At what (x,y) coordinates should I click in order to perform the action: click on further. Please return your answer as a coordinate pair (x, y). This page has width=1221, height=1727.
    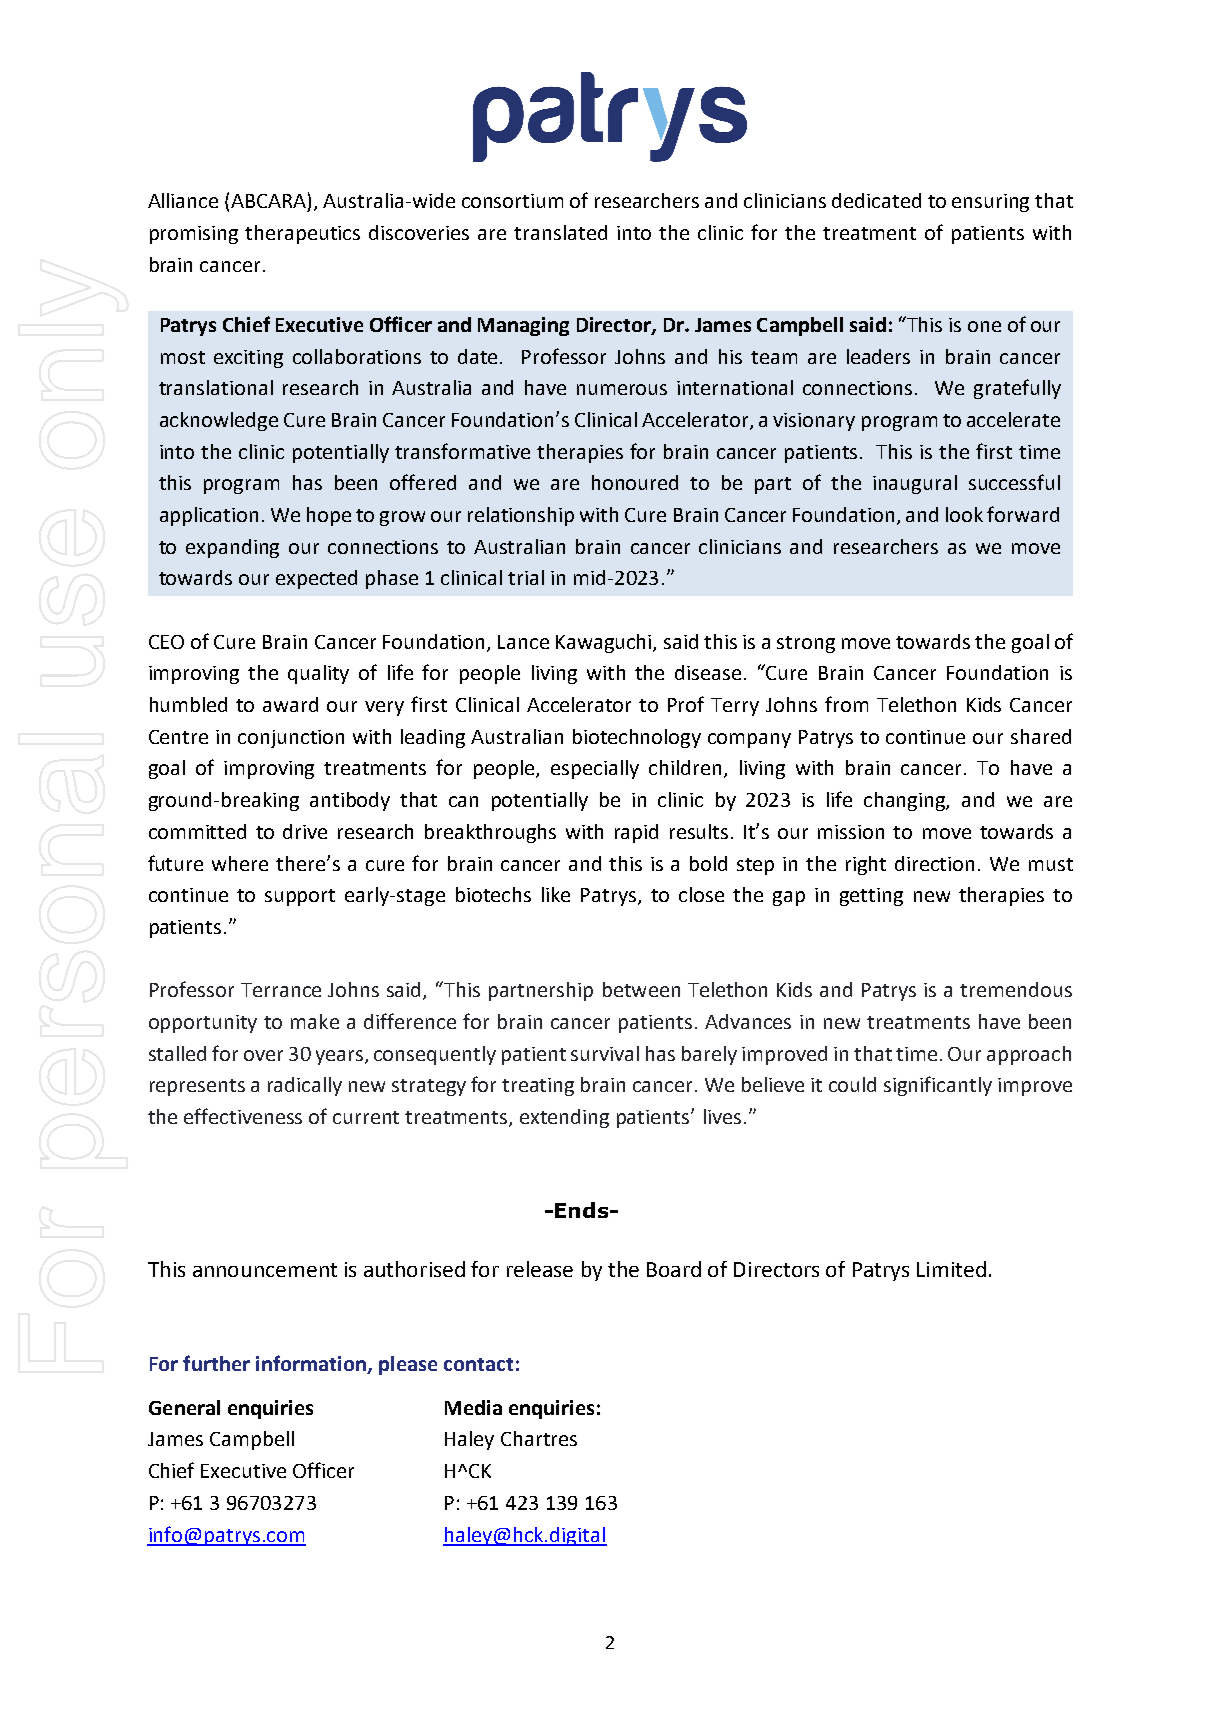
    Looking at the image, I should click on (216, 1363).
